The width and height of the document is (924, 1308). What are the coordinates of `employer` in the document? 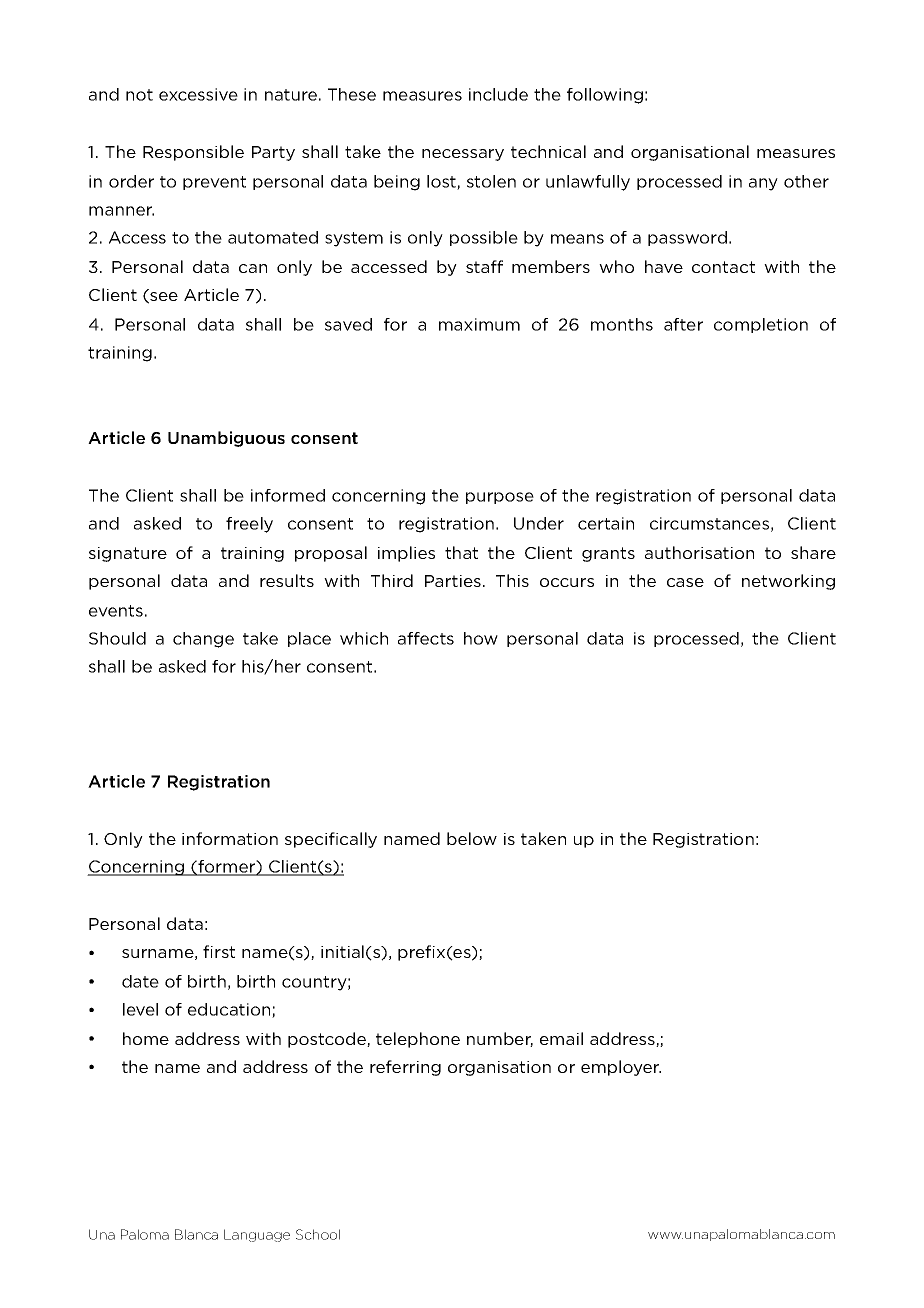 It's located at (621, 1068).
